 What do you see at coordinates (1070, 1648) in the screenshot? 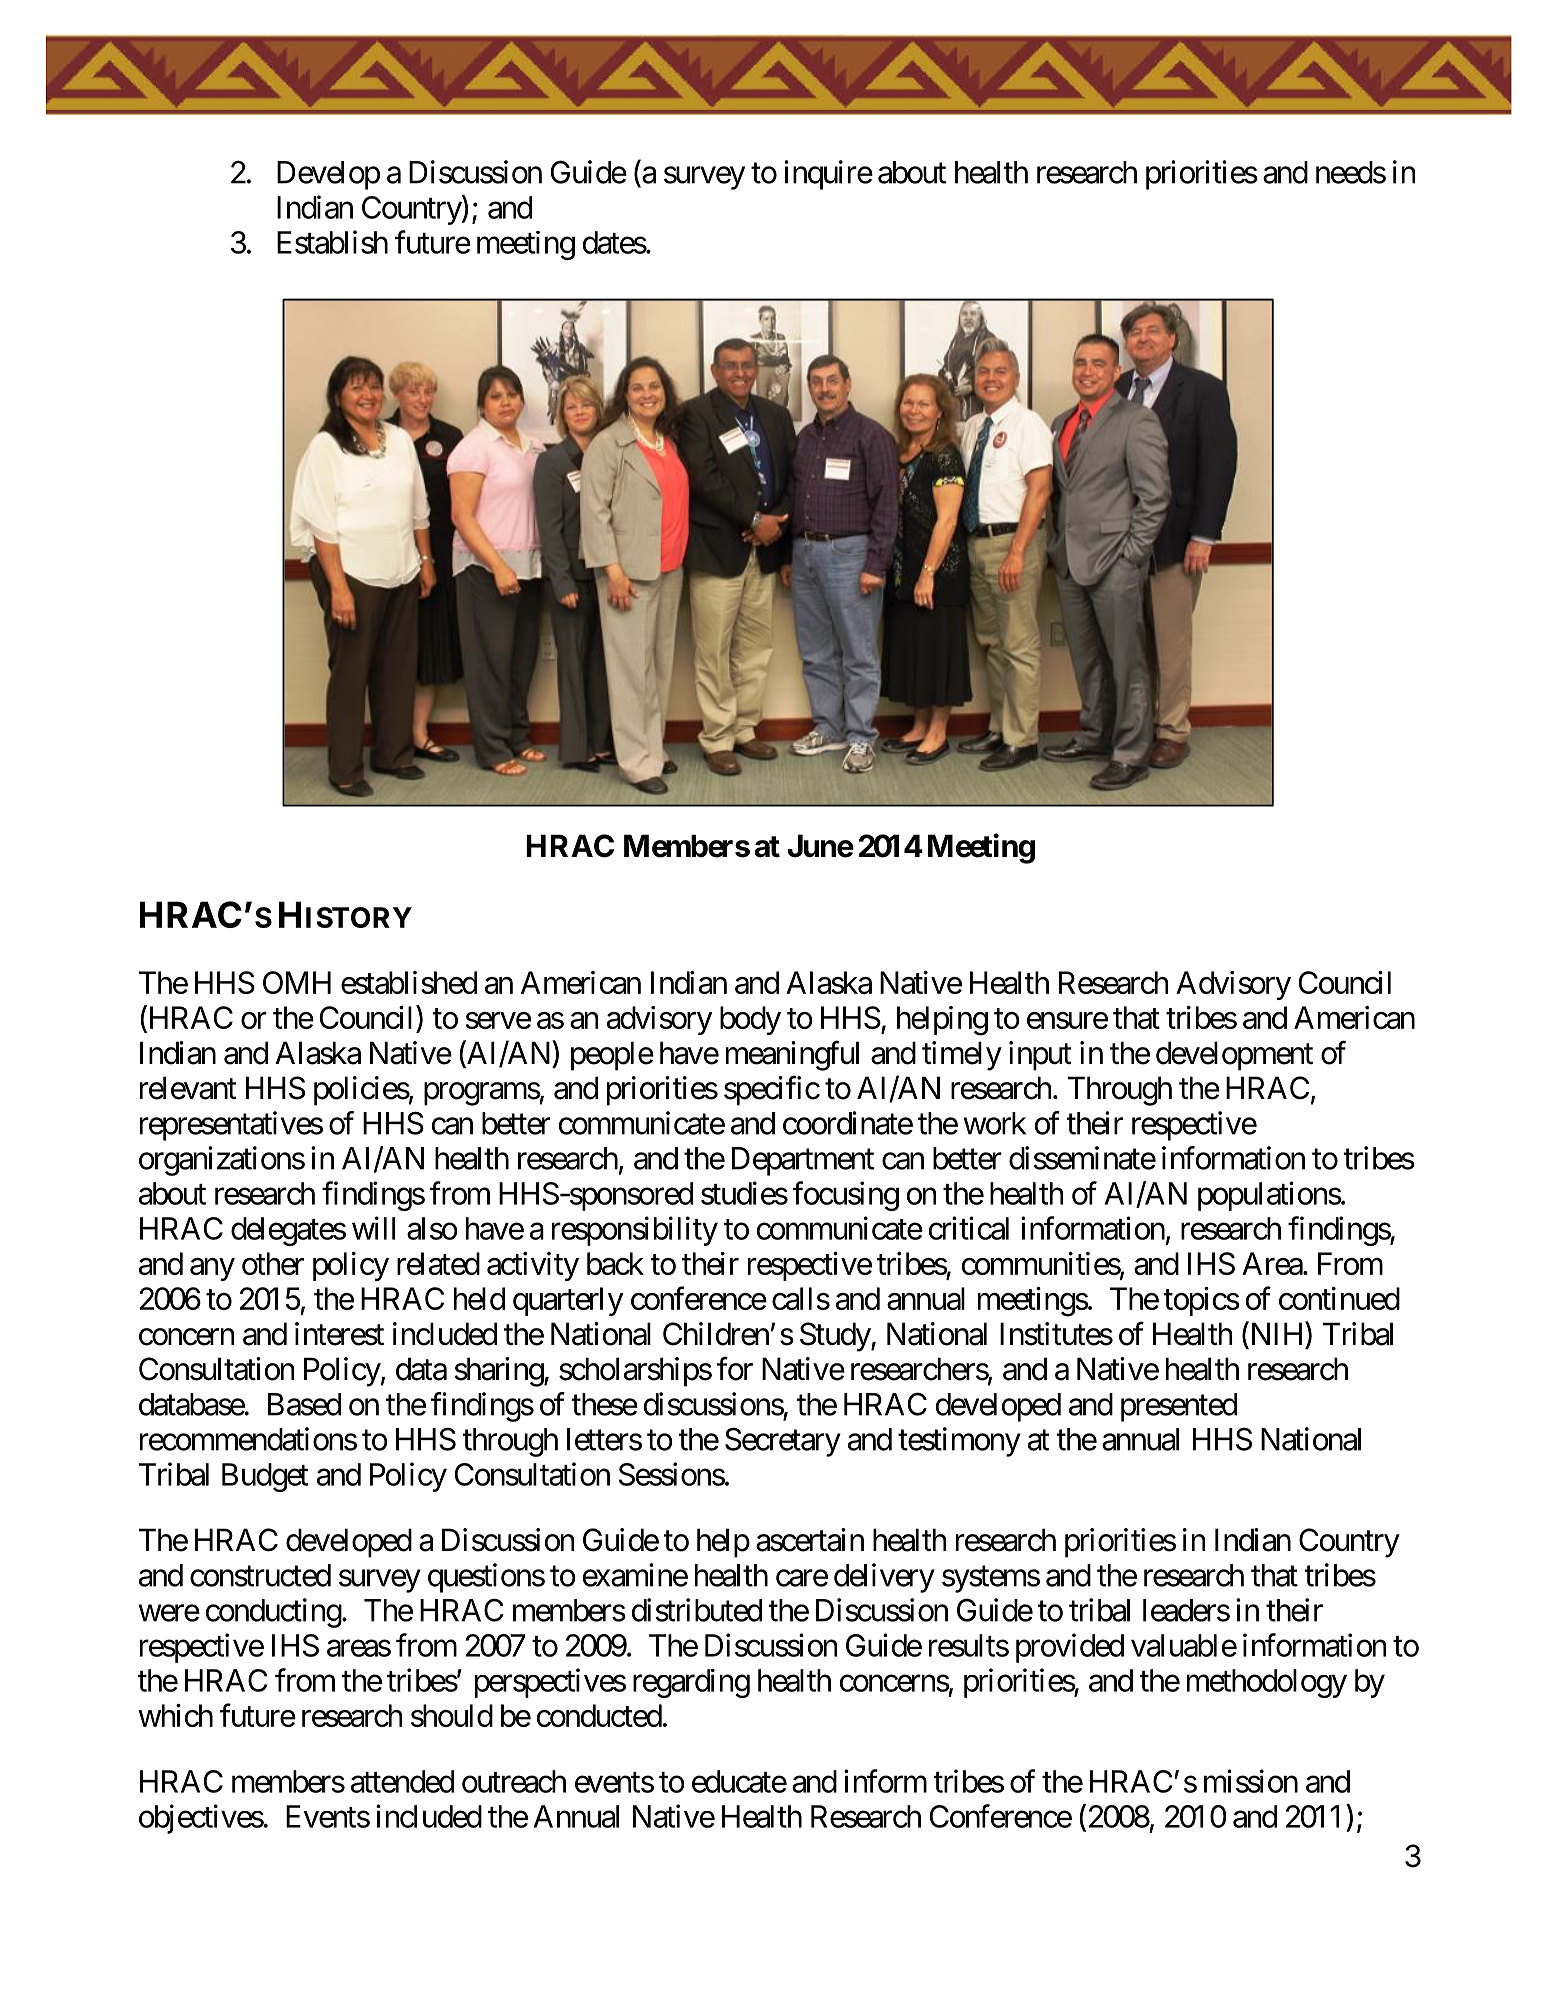
I see `provided` at bounding box center [1070, 1648].
